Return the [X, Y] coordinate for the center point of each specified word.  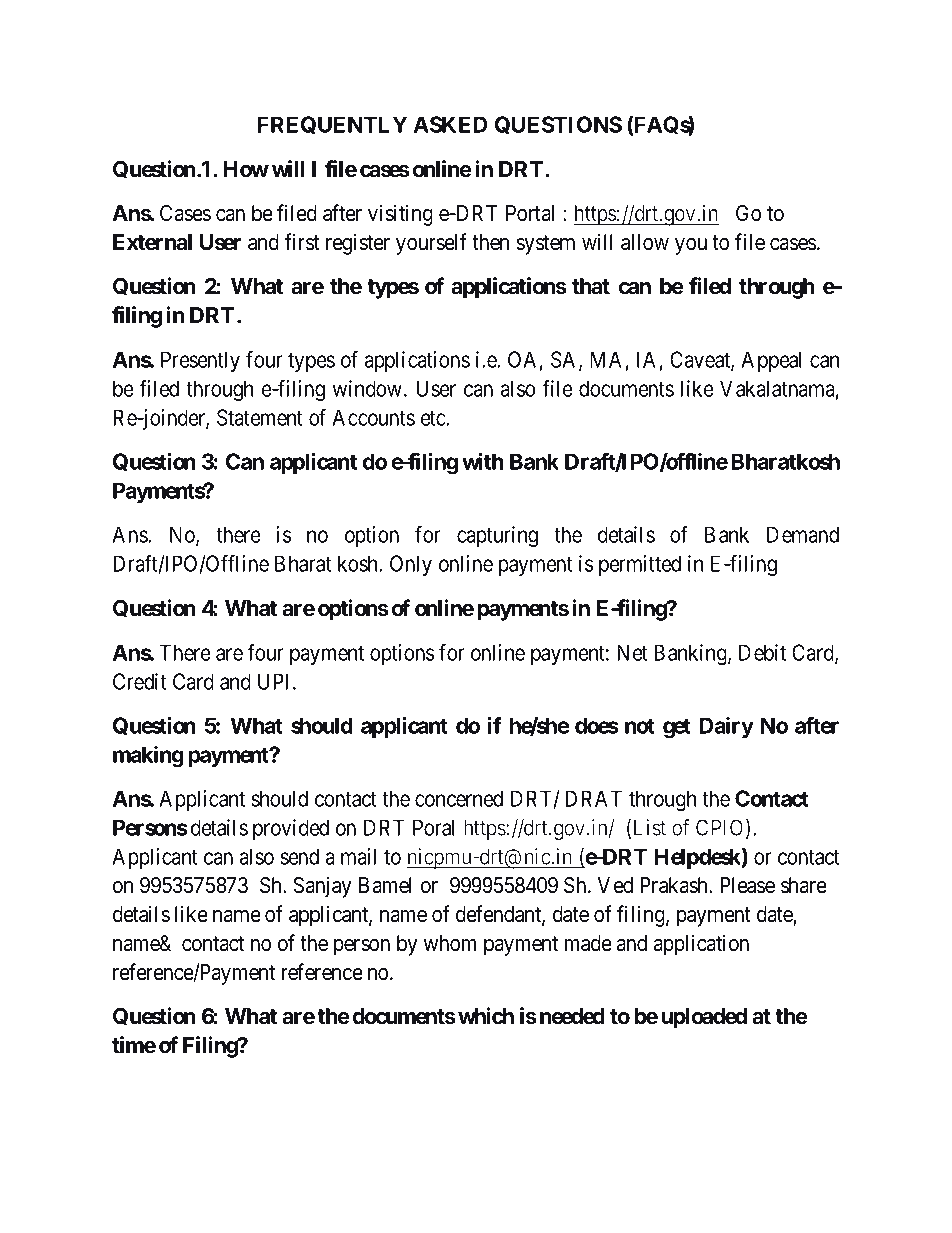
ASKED [450, 124]
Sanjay [322, 887]
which [486, 1016]
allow [645, 242]
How [246, 169]
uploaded [704, 1018]
